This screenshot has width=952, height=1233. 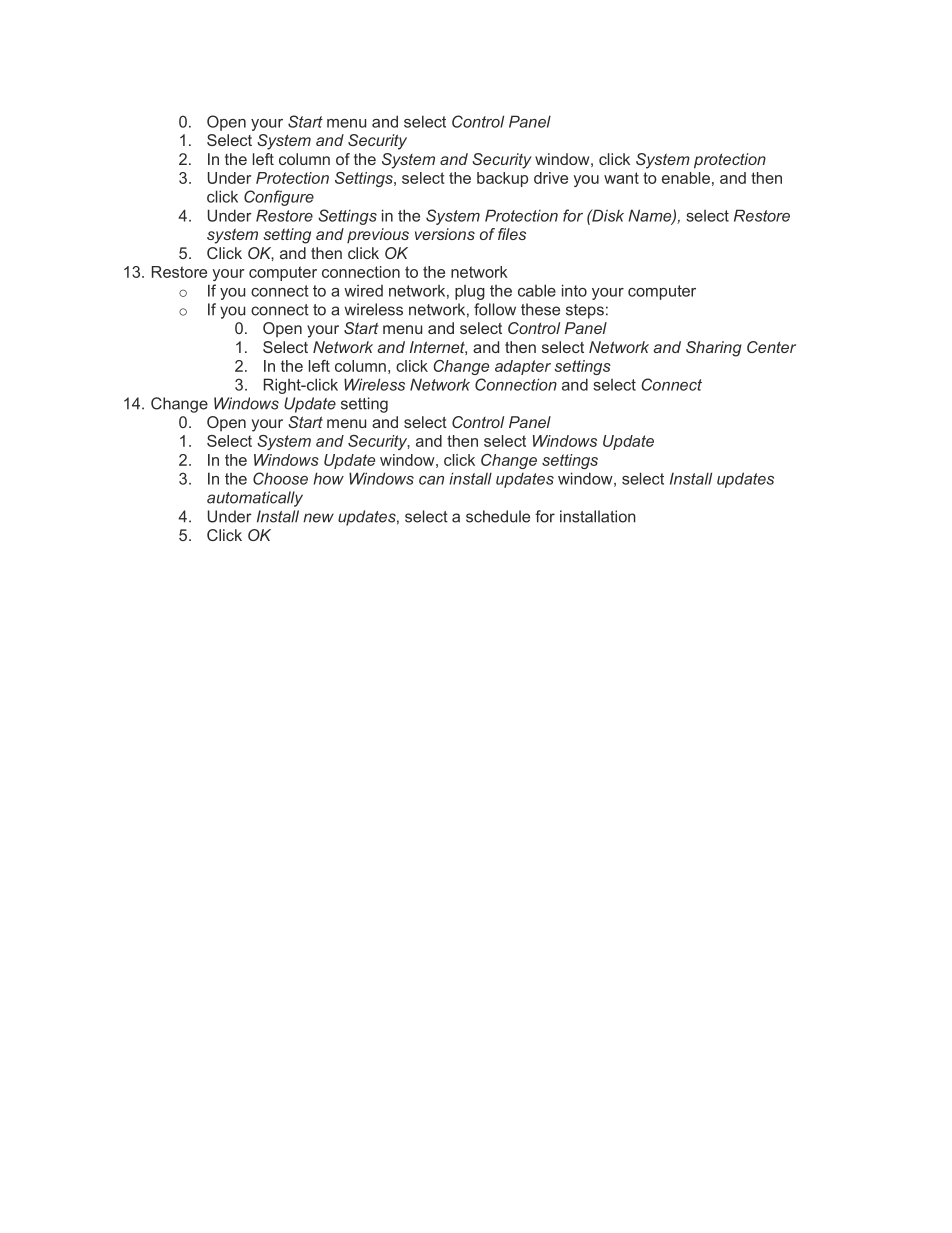 What do you see at coordinates (502, 179) in the screenshot?
I see `backup` at bounding box center [502, 179].
